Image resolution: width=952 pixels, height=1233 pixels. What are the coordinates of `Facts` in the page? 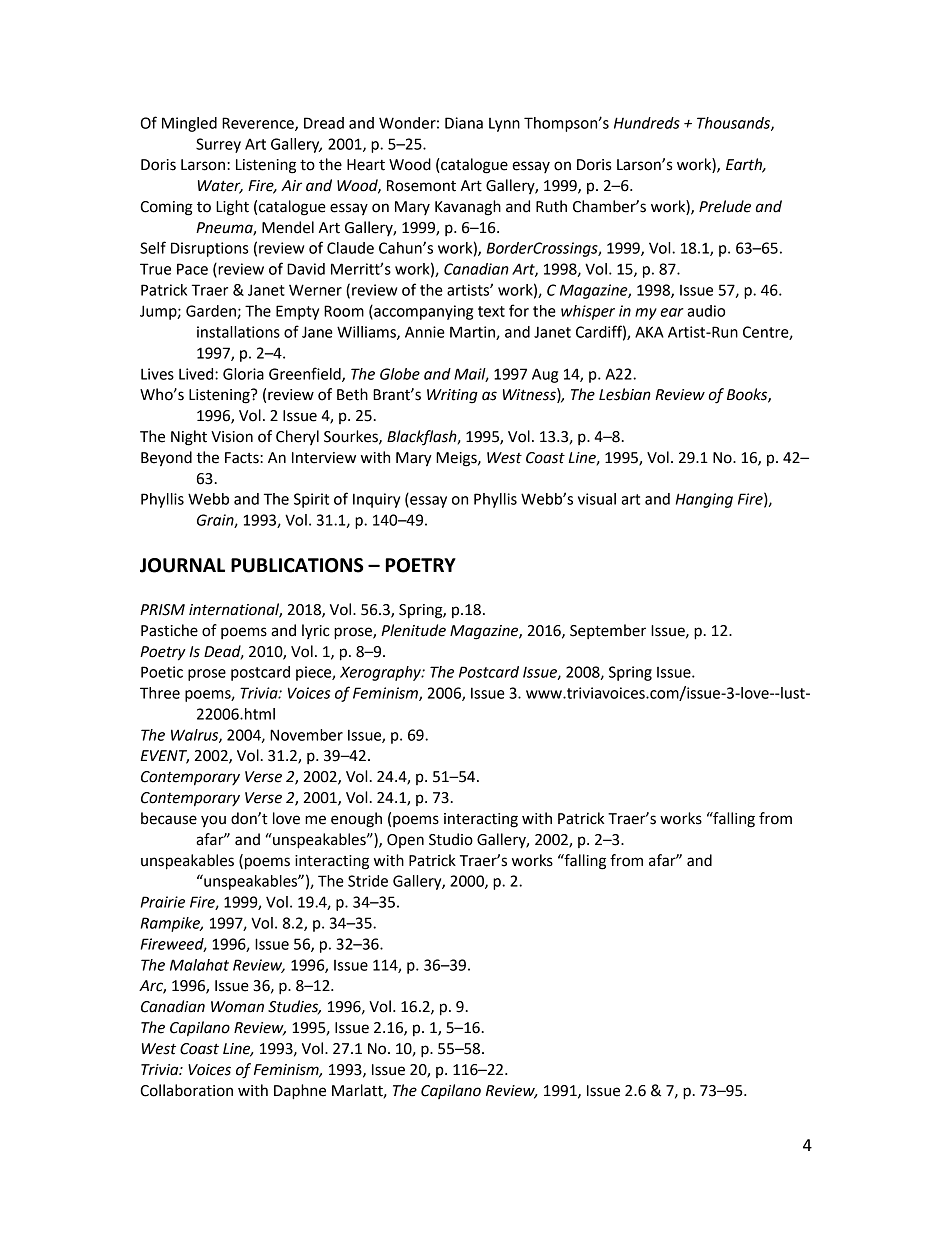 It's located at (243, 458).
